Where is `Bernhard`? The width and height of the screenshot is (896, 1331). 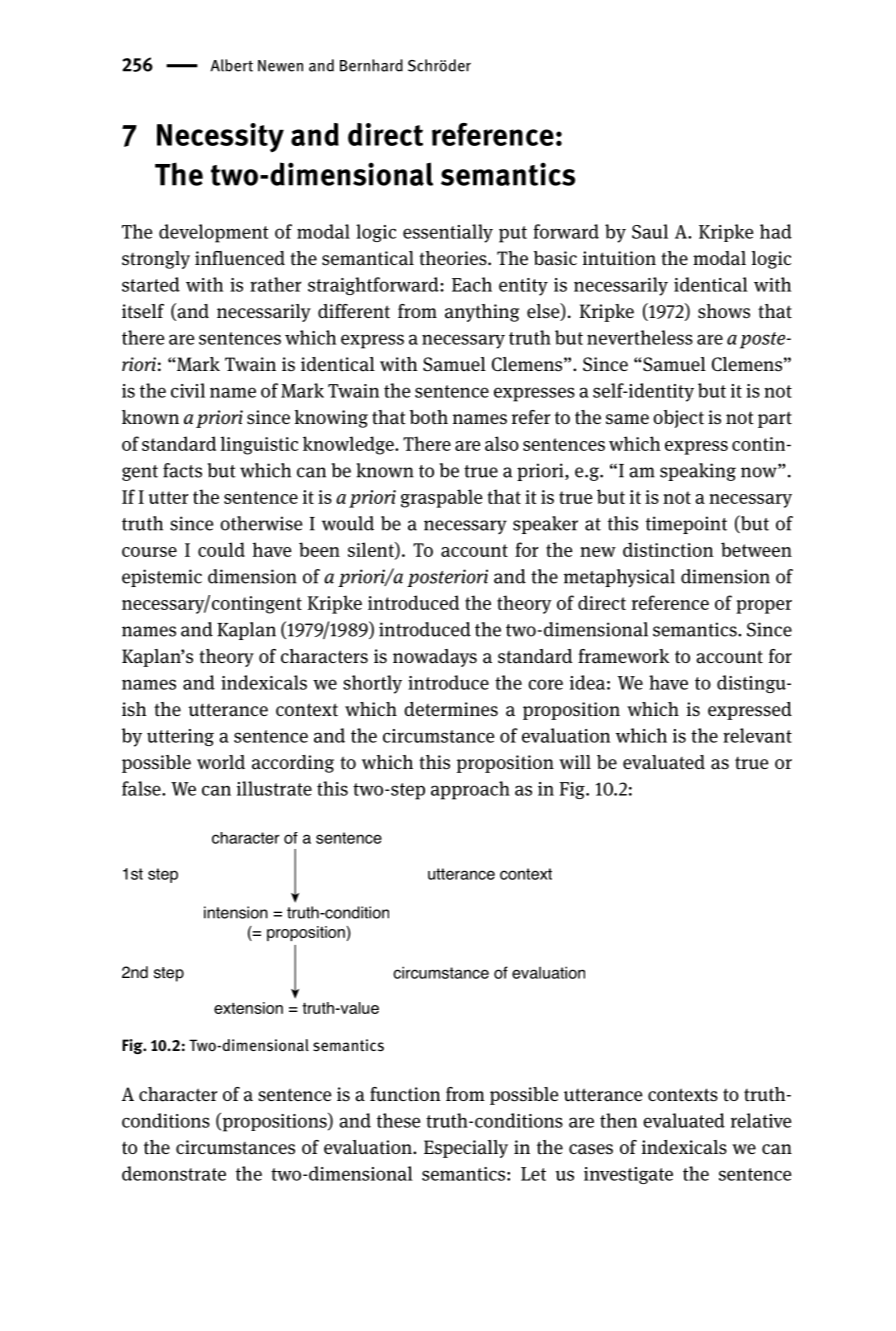
Bernhard is located at coordinates (371, 65).
